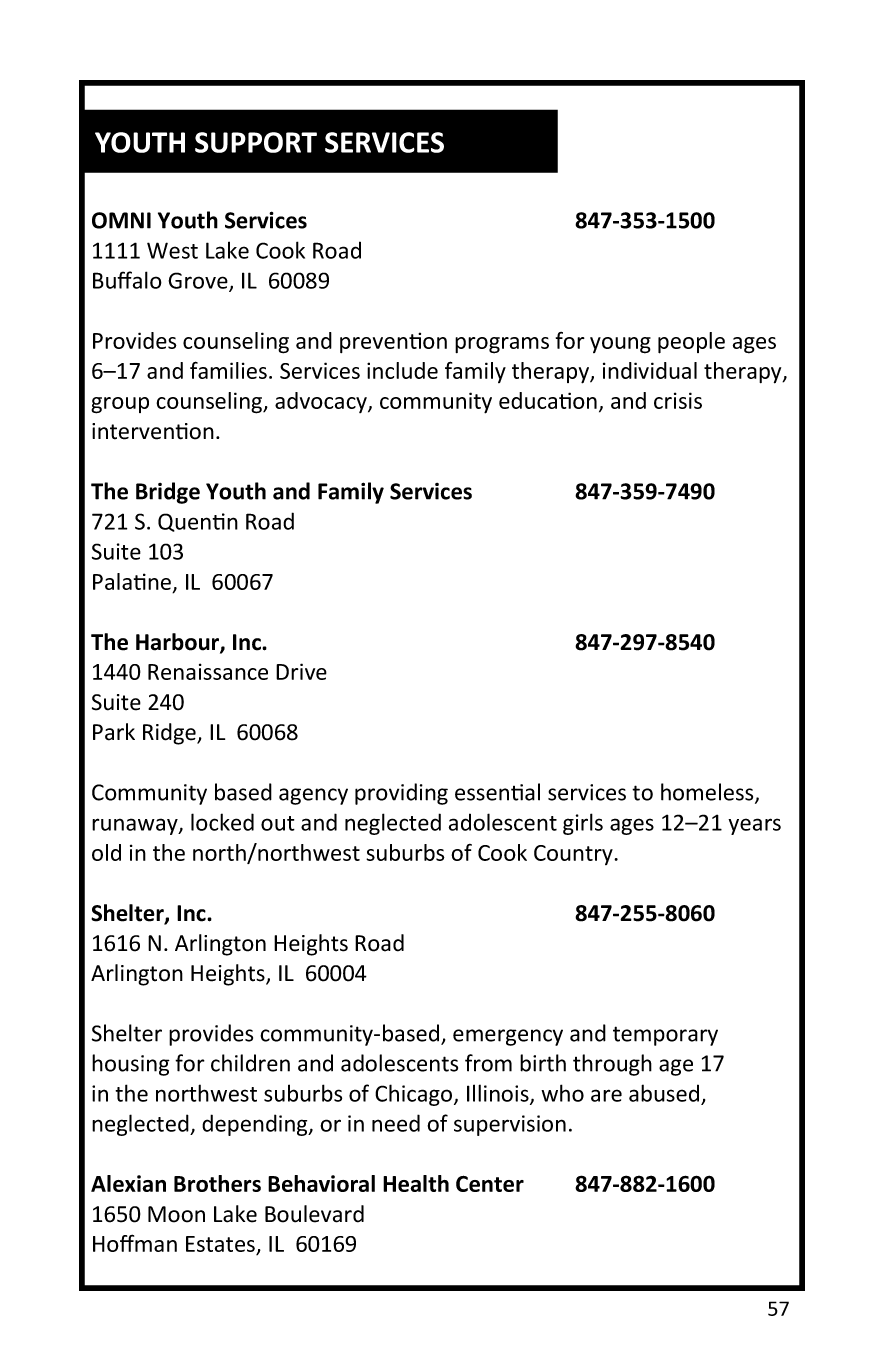 The height and width of the screenshot is (1372, 887). I want to click on providing, so click(401, 794).
